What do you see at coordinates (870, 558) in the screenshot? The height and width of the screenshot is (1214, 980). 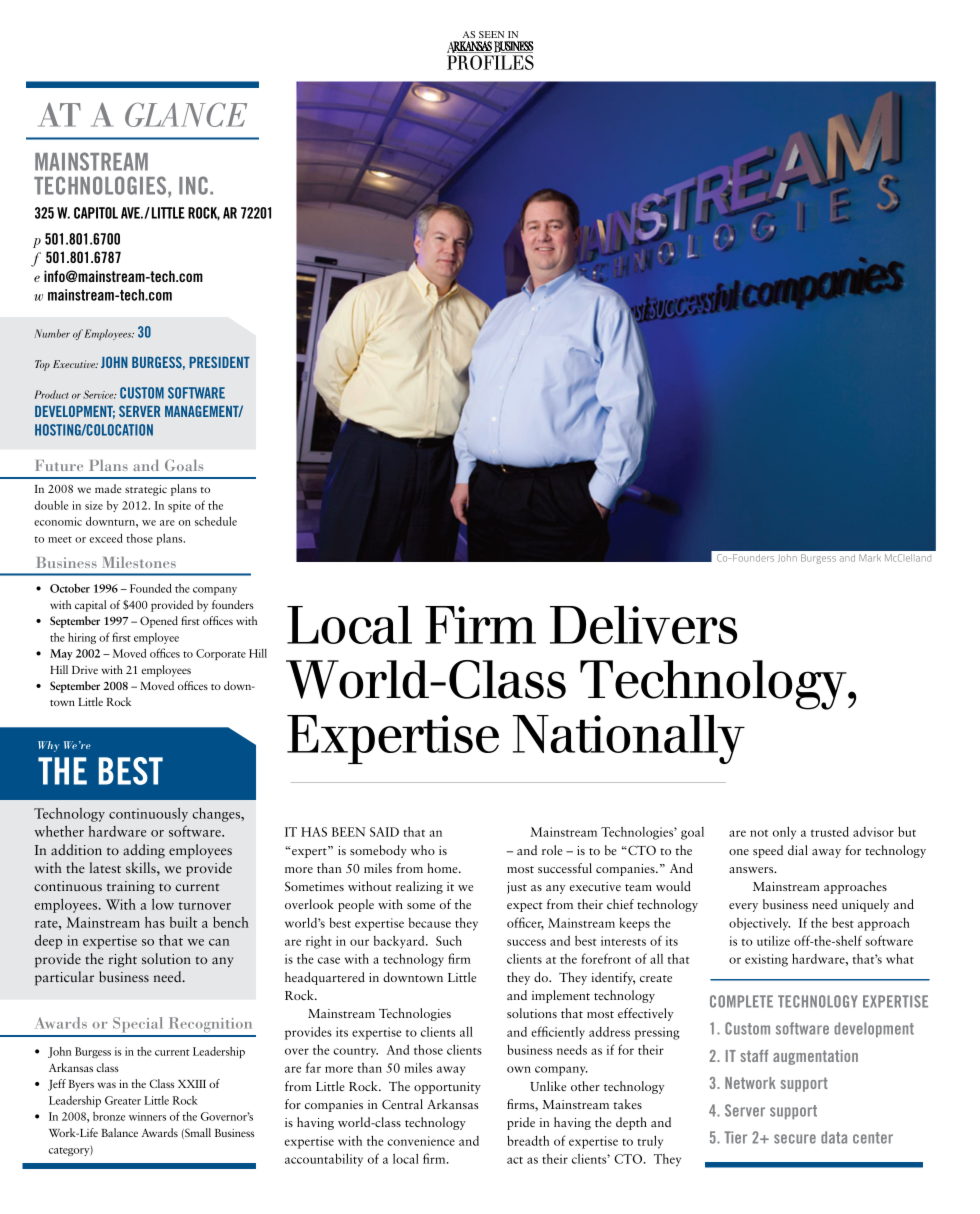 I see `Mark` at bounding box center [870, 558].
